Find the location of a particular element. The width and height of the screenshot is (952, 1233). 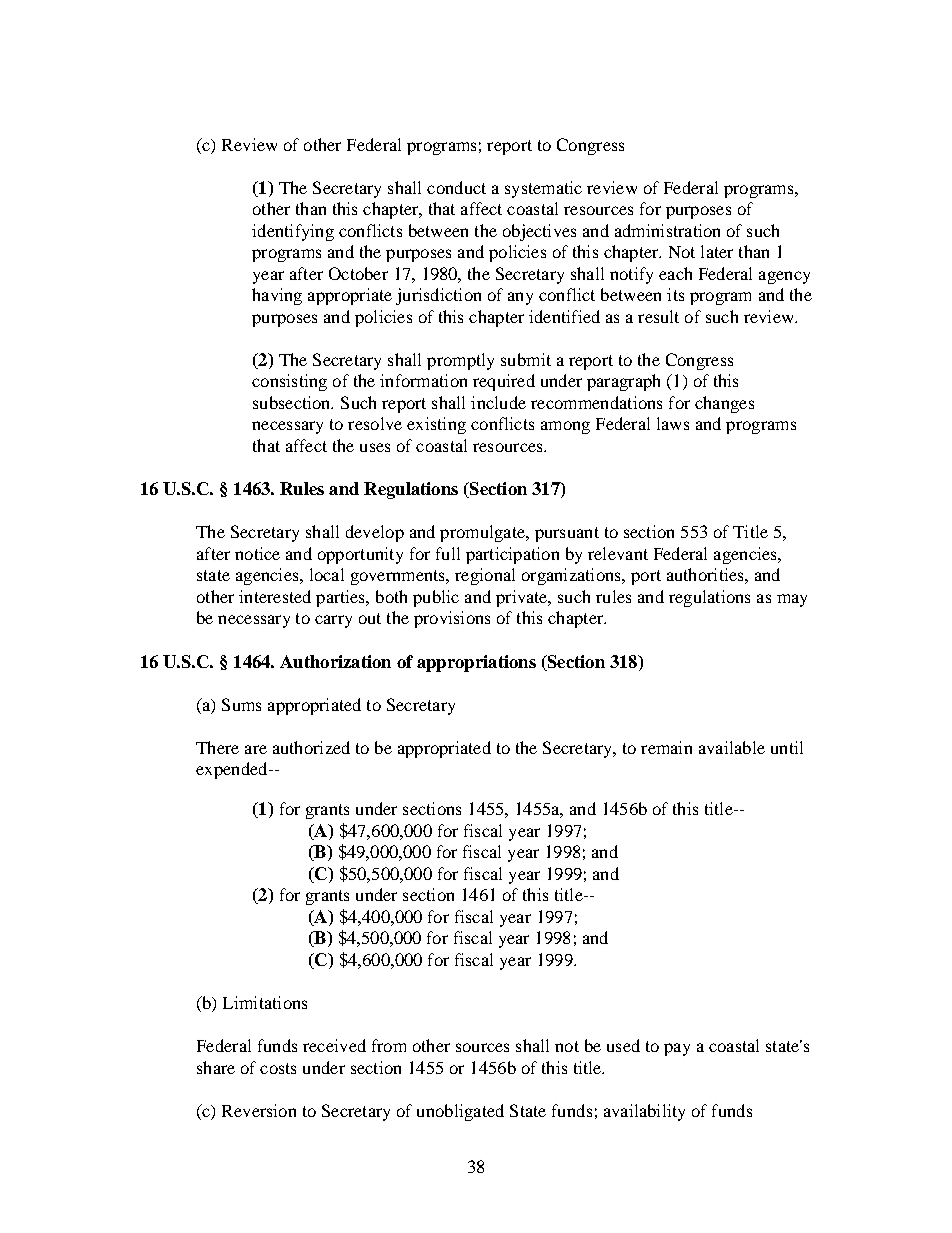

later is located at coordinates (717, 251).
